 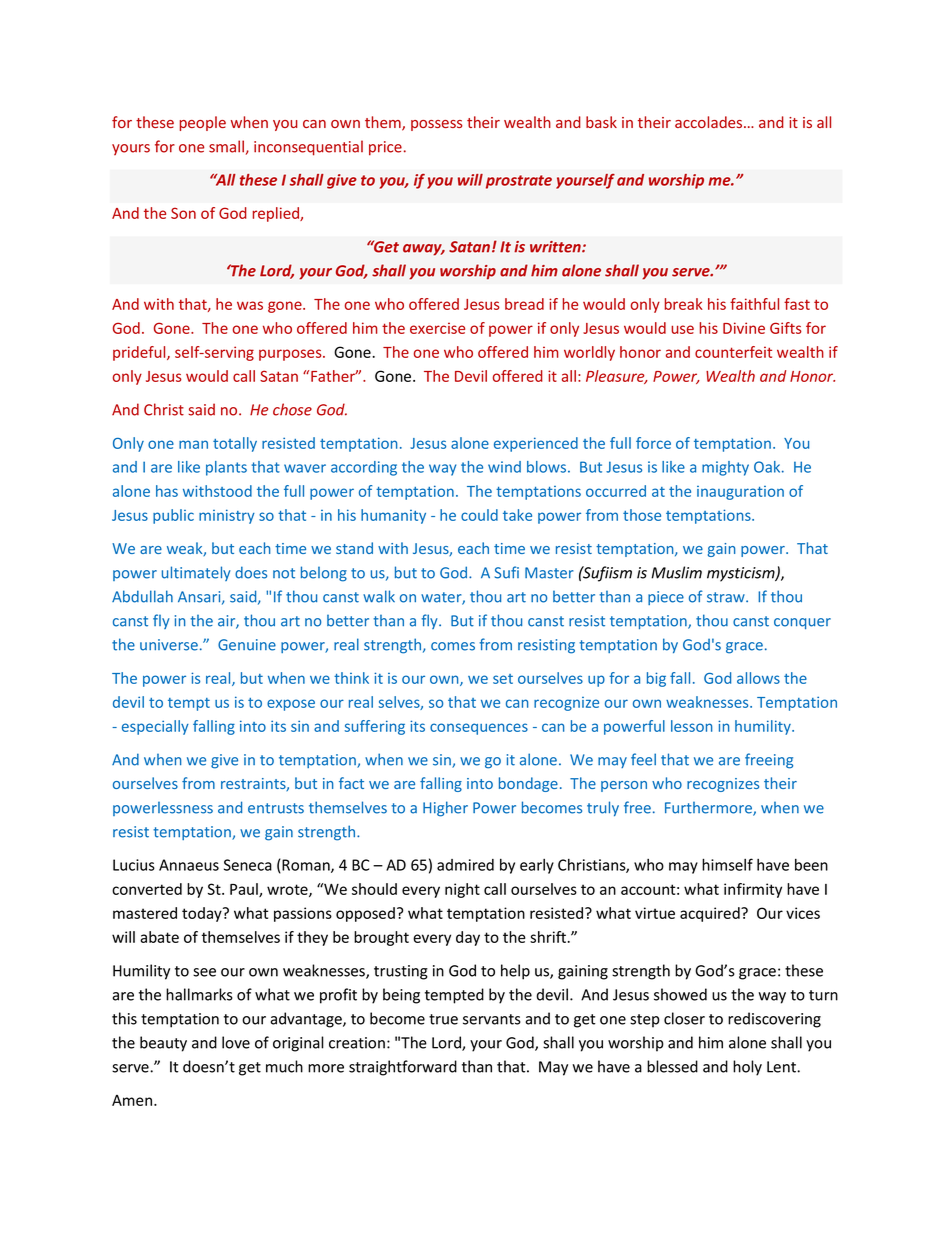 What do you see at coordinates (747, 1068) in the screenshot?
I see `holy` at bounding box center [747, 1068].
